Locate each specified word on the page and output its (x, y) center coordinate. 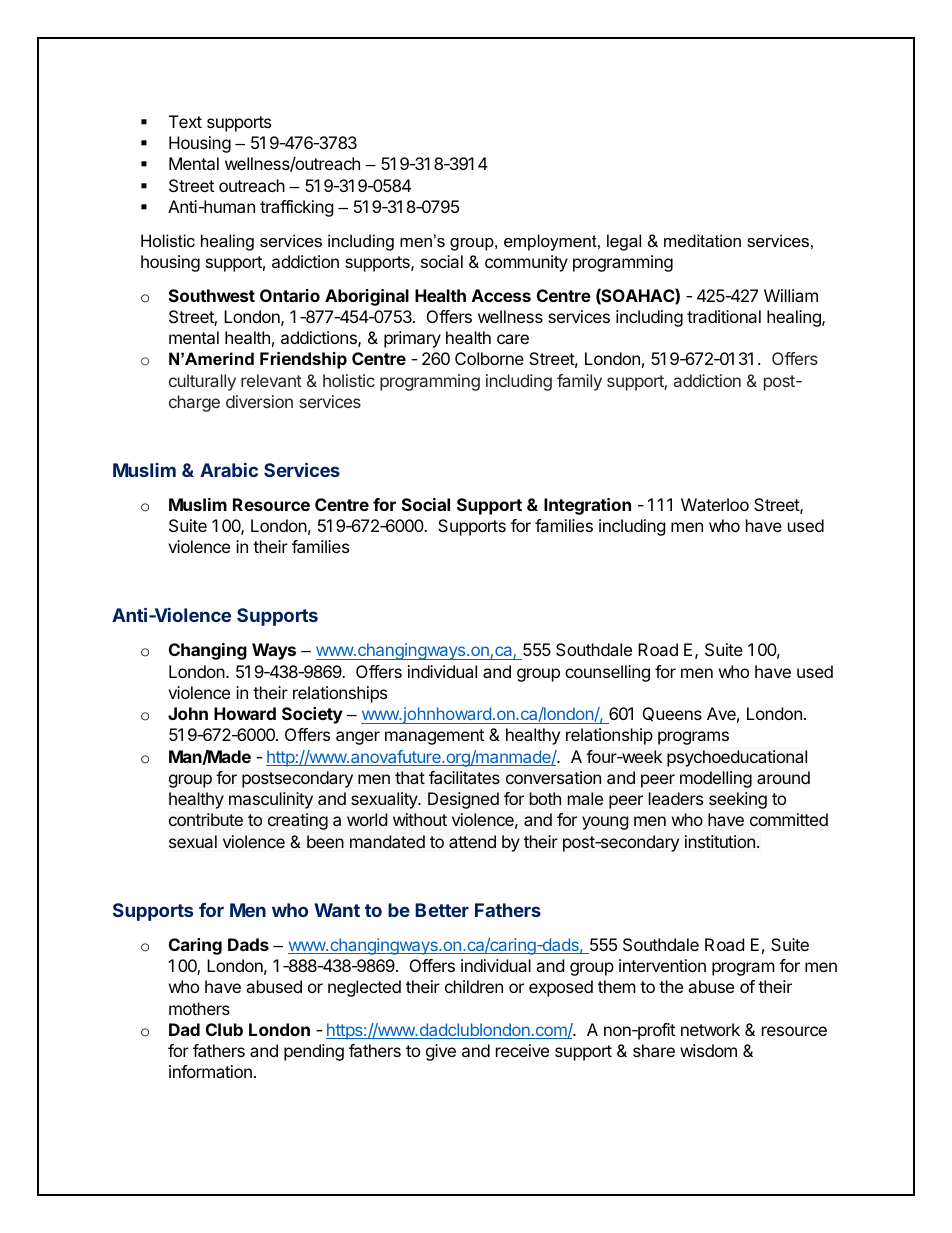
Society (312, 715)
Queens (672, 714)
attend (472, 841)
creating (298, 821)
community (526, 263)
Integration (587, 506)
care (513, 339)
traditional (724, 316)
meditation (702, 240)
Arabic (229, 470)
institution (720, 841)
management (434, 737)
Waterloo (715, 504)
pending (314, 1052)
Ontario (290, 295)
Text (185, 121)
